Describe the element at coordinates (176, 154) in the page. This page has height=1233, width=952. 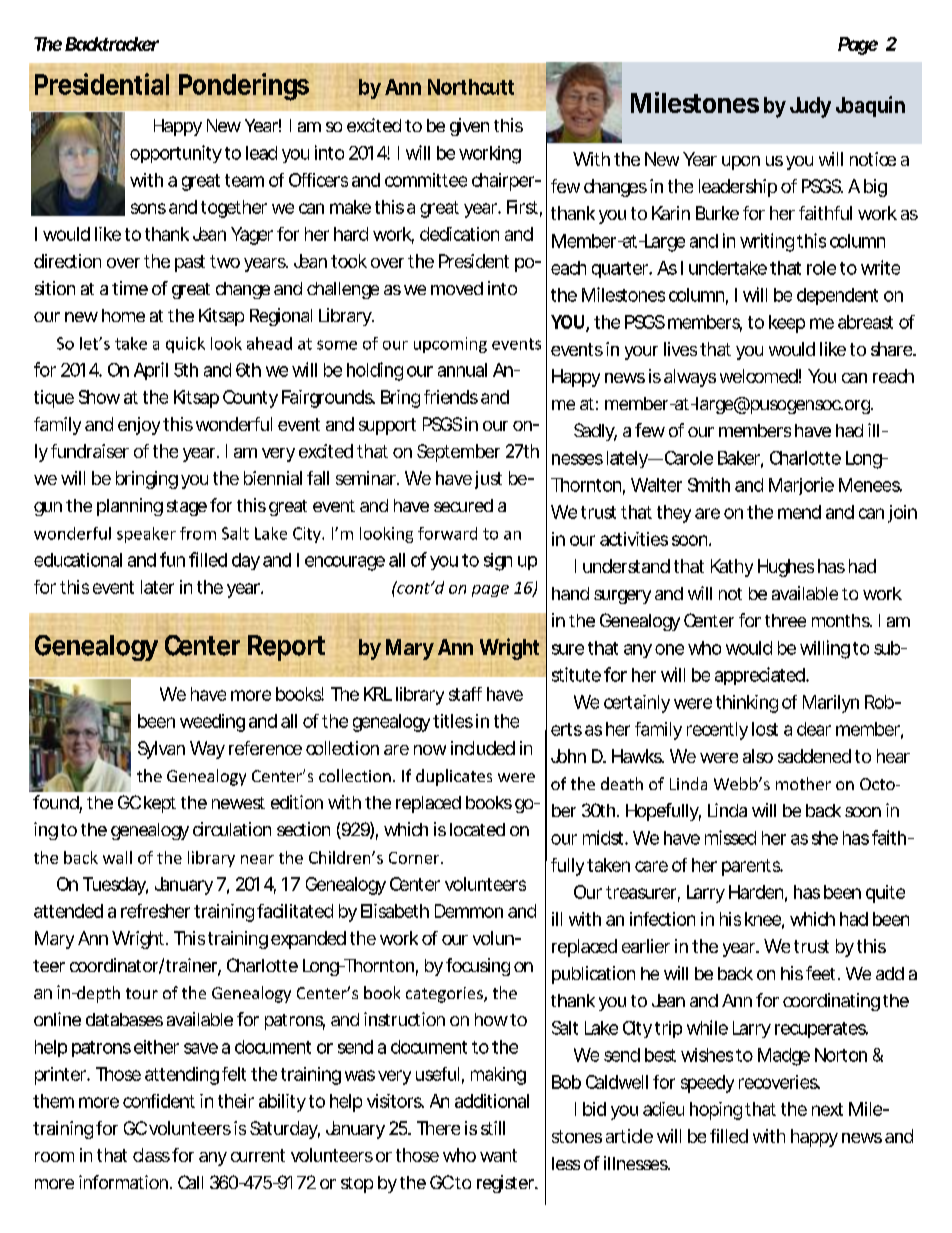
I see `opportunity` at that location.
